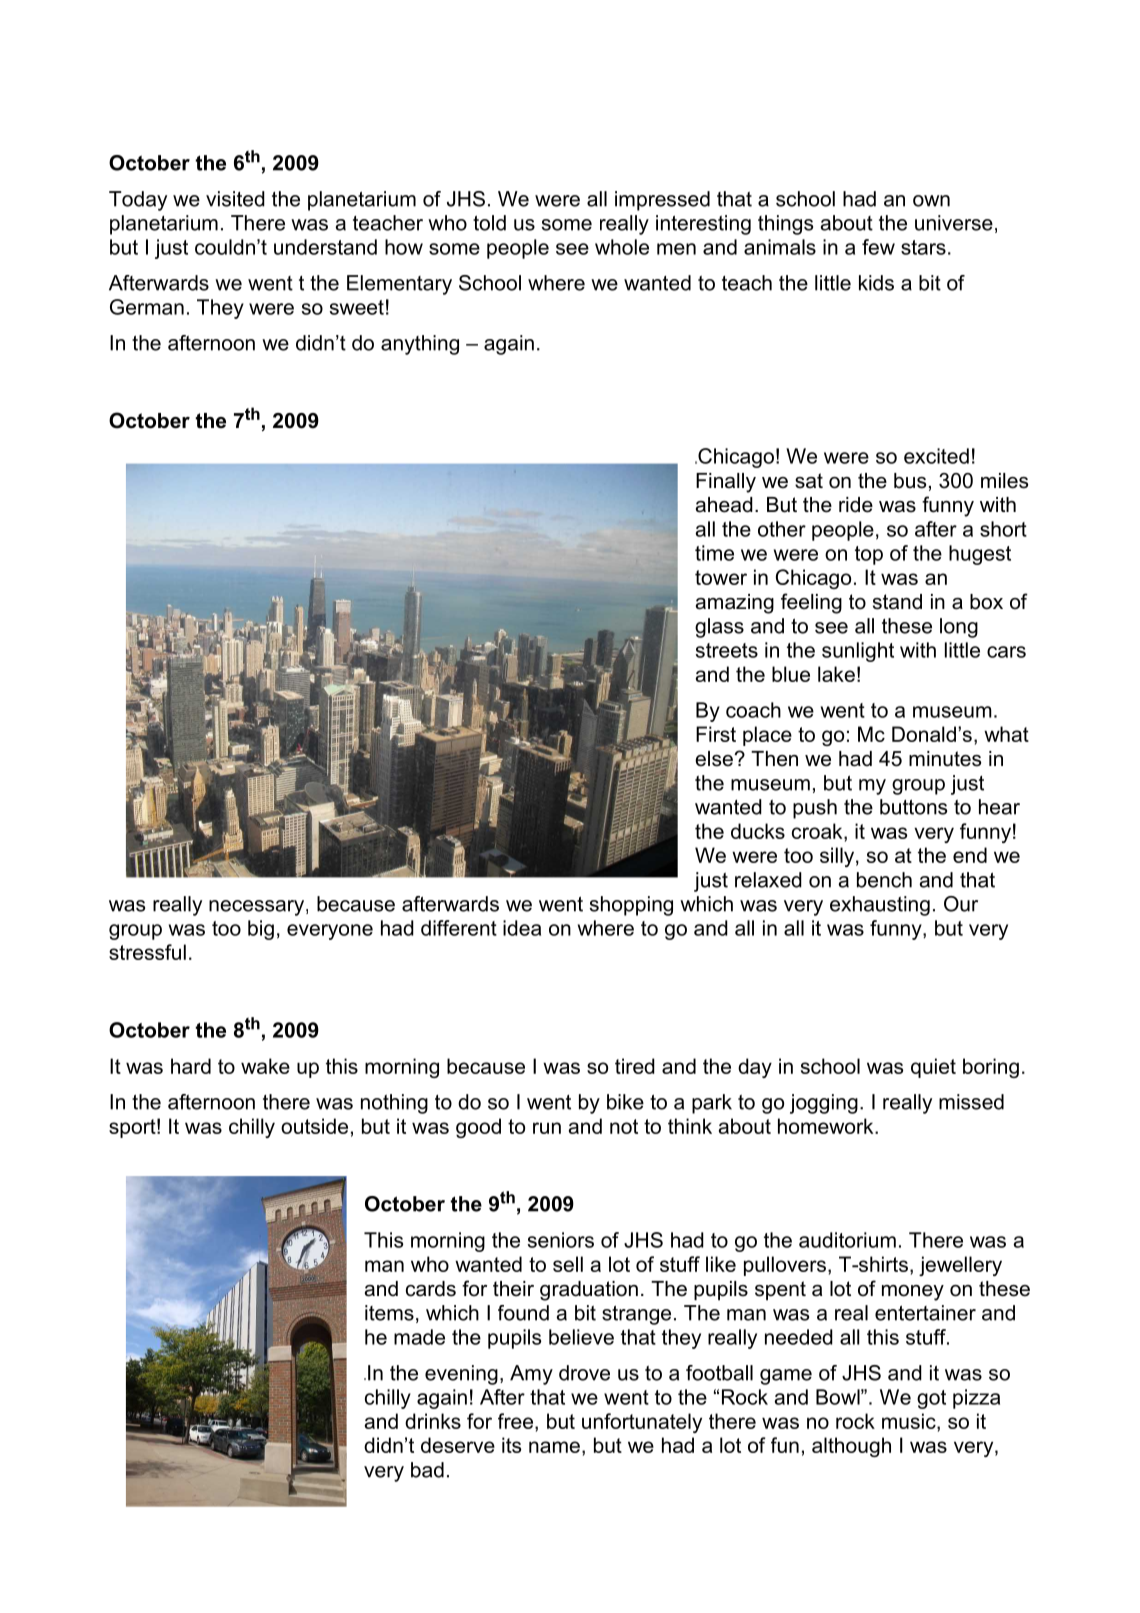 Image resolution: width=1140 pixels, height=1613 pixels. Describe the element at coordinates (858, 652) in the page. I see `sunlight` at that location.
